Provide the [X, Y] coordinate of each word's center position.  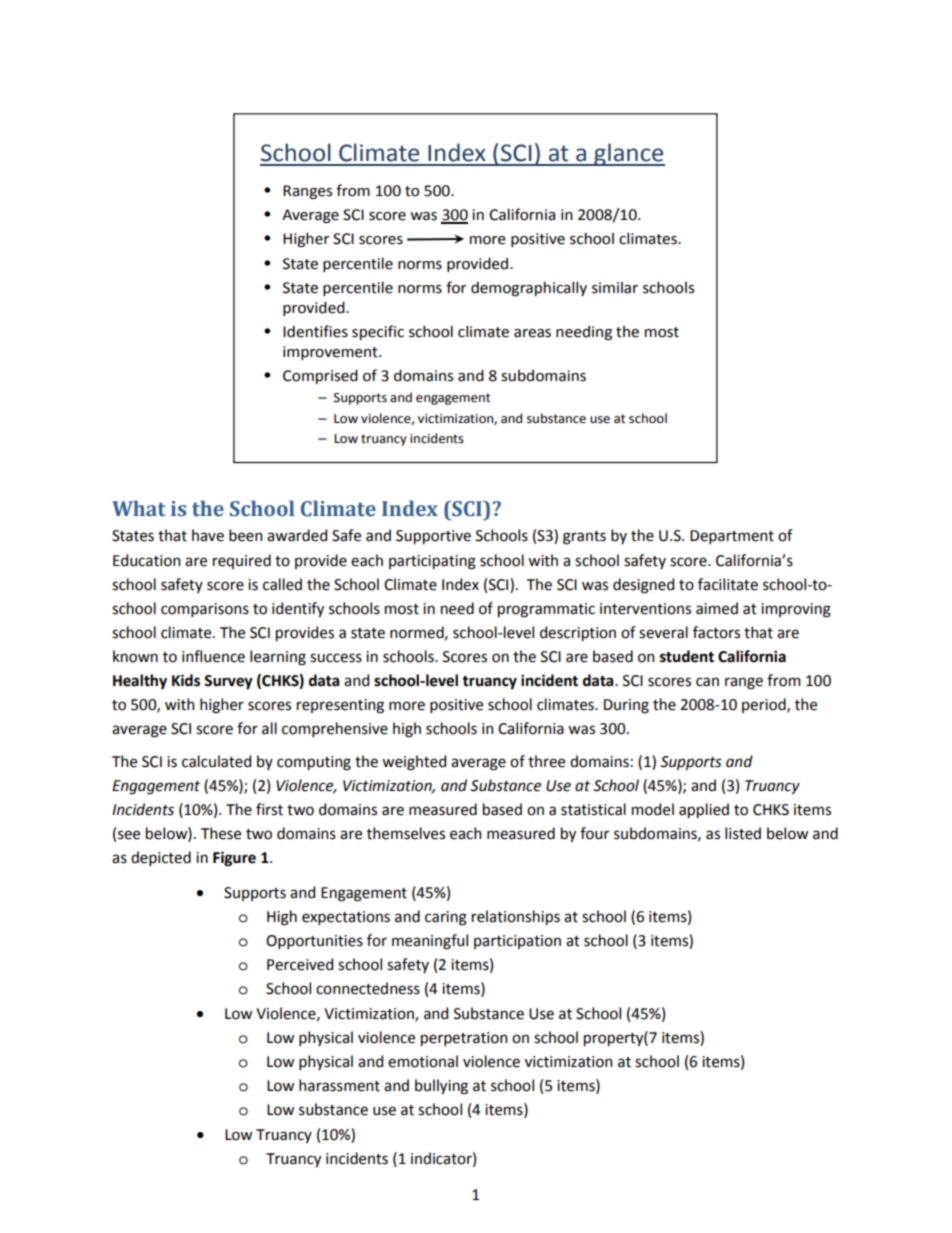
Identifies [315, 331]
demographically [529, 289]
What [139, 508]
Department [732, 537]
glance [628, 154]
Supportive [433, 537]
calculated [216, 761]
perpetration [464, 1039]
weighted [414, 763]
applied [704, 810]
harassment [339, 1085]
